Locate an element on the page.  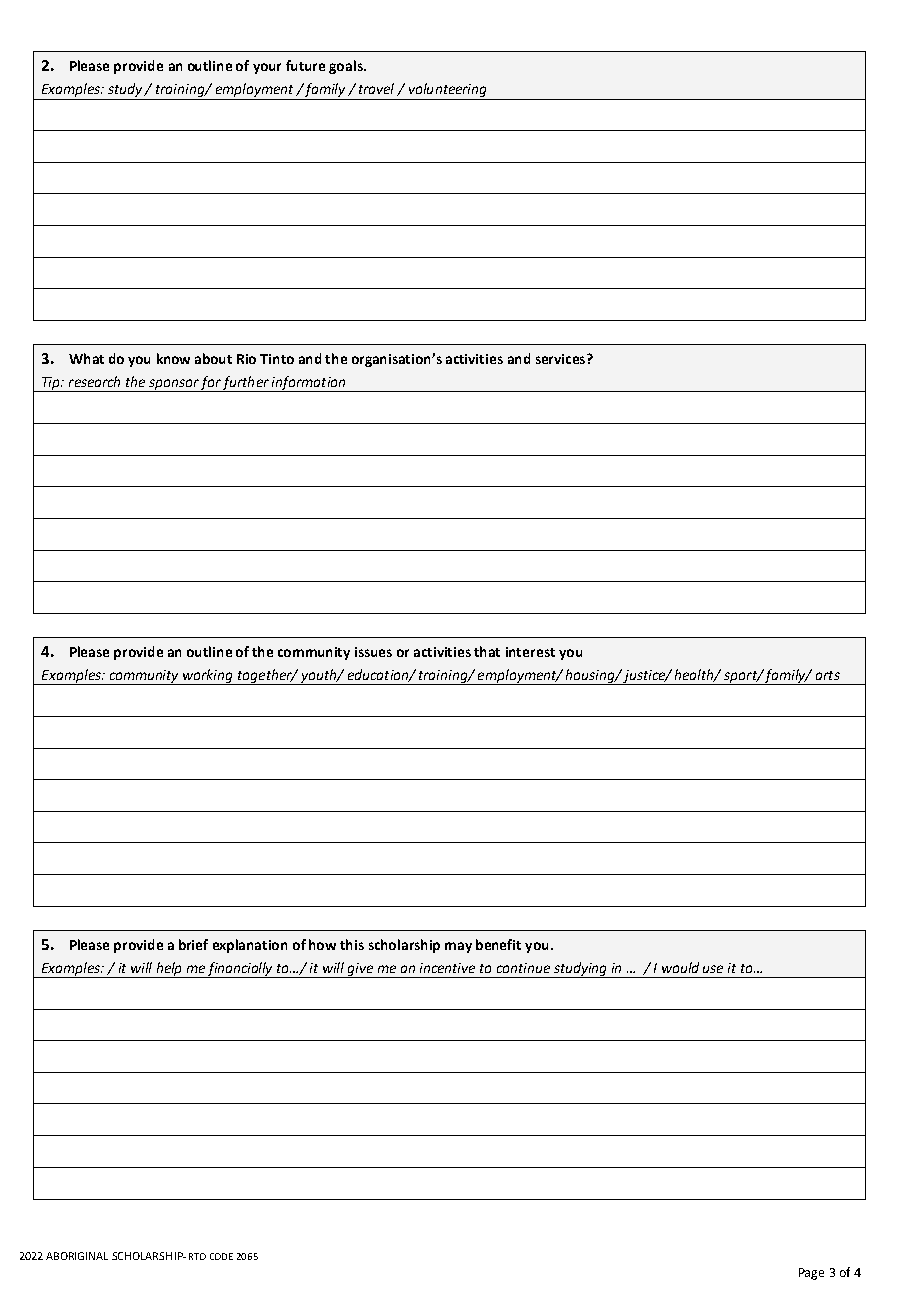
use is located at coordinates (713, 969).
